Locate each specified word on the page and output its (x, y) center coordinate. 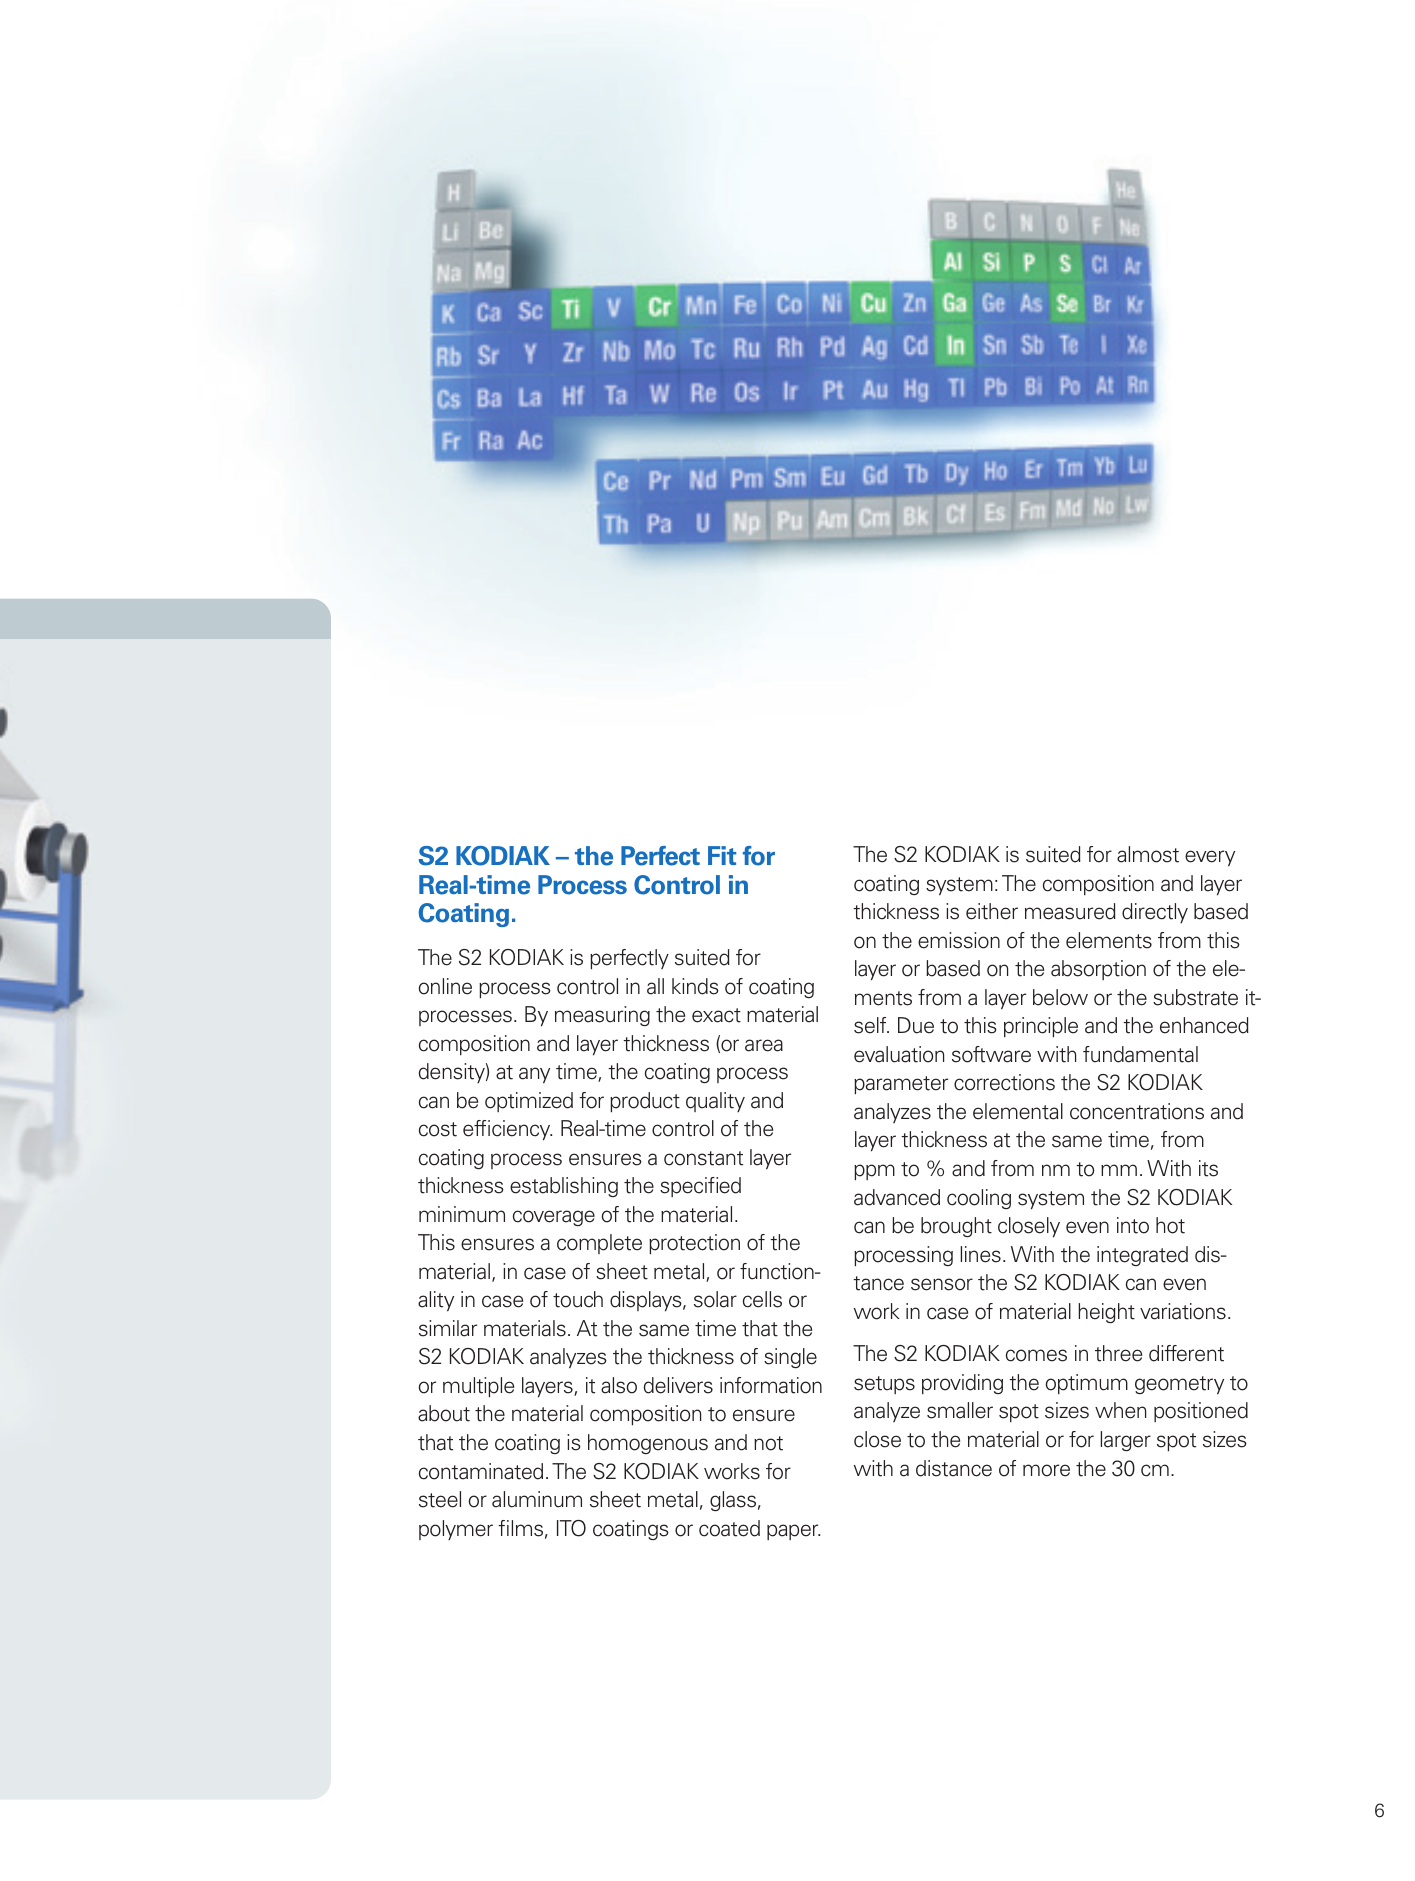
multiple (478, 1387)
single (790, 1358)
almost (1148, 854)
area (764, 1045)
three (1118, 1353)
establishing (564, 1187)
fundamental (1140, 1054)
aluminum (537, 1499)
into (1133, 1225)
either (992, 911)
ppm (874, 1172)
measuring (602, 1016)
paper (793, 1532)
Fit (722, 855)
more (1046, 1470)
